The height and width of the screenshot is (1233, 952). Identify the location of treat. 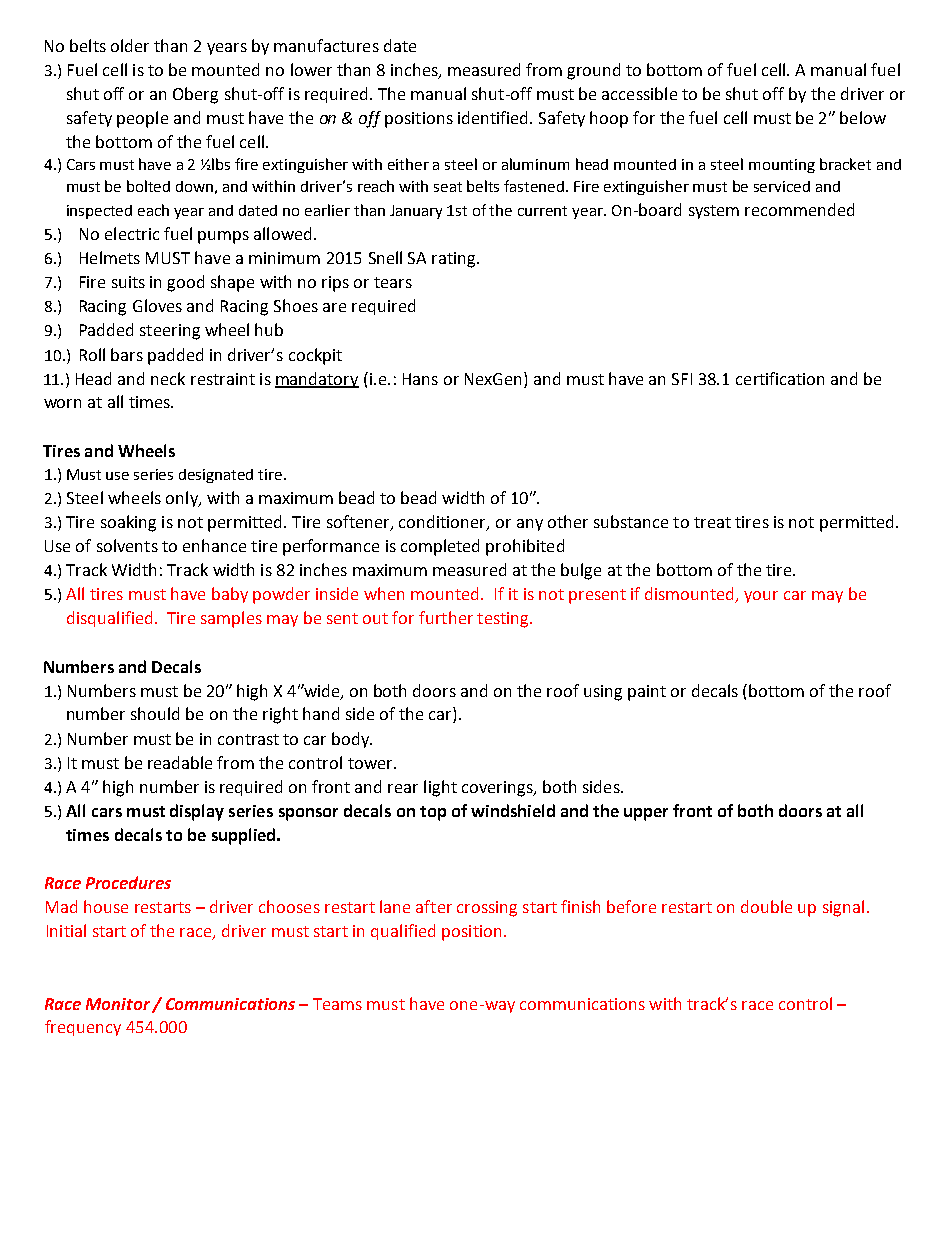
(712, 522).
